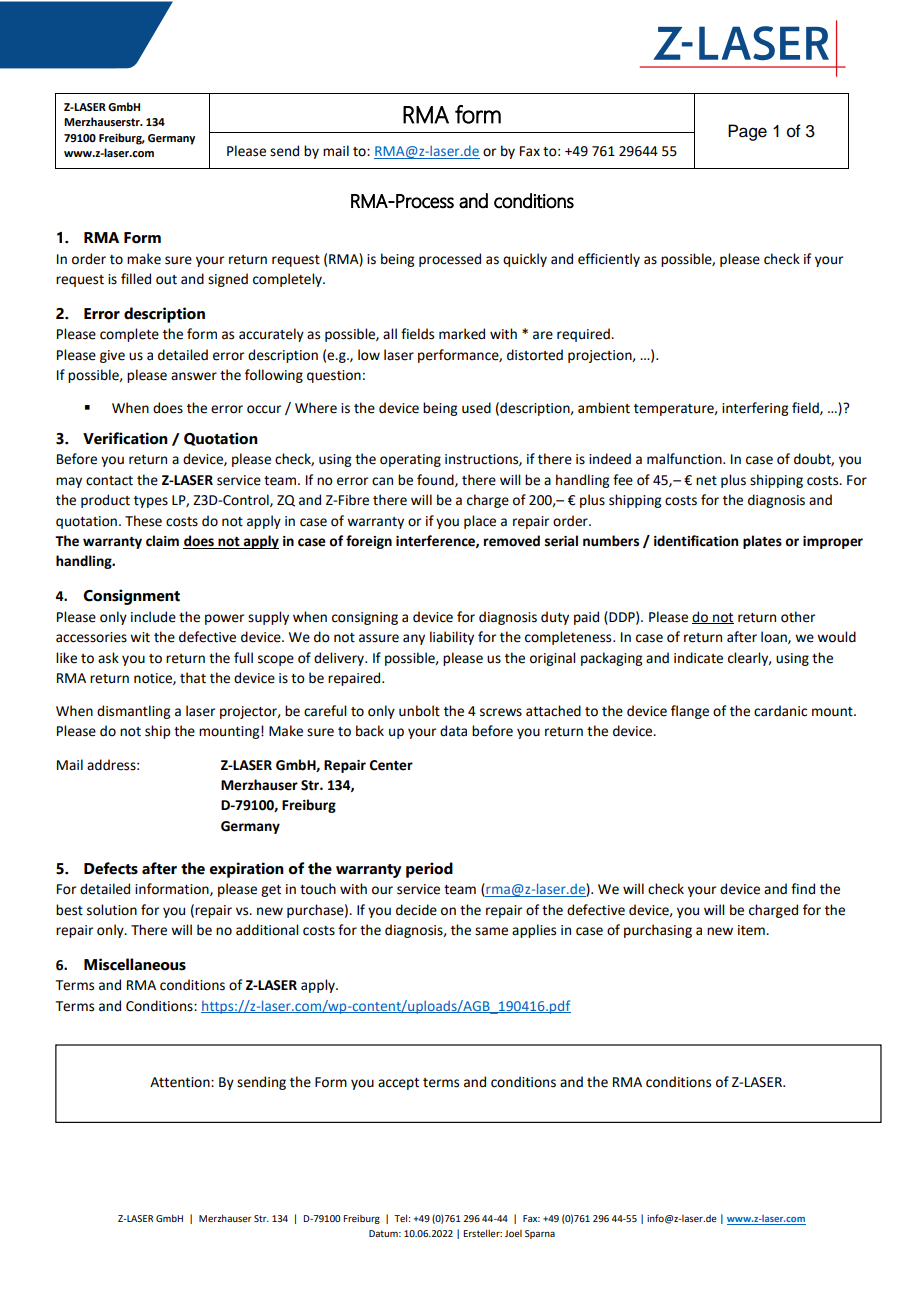  Describe the element at coordinates (462, 334) in the page. I see `marked` at that location.
